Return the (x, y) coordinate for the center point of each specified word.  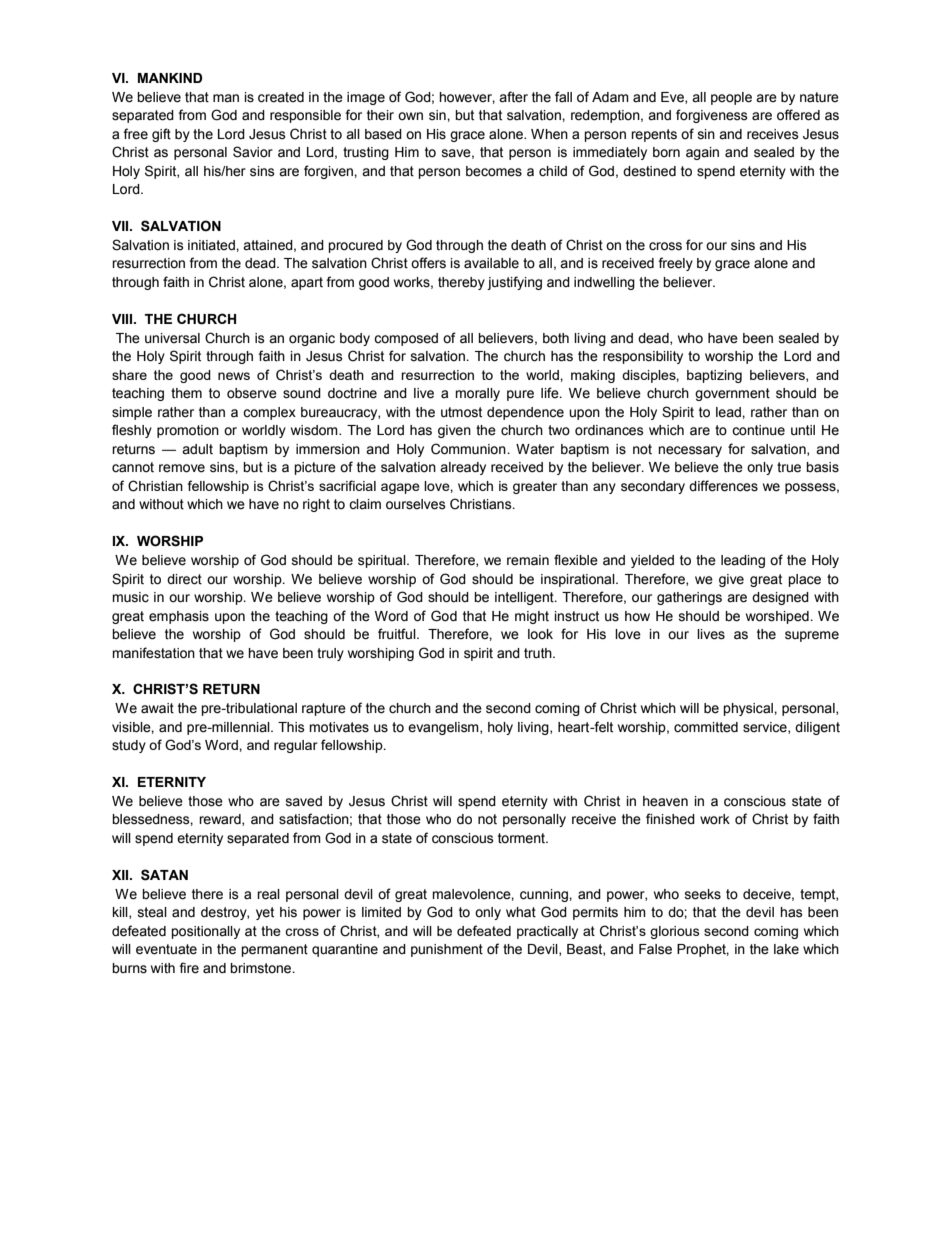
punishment (447, 950)
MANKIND (170, 78)
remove (182, 468)
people (731, 98)
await (157, 708)
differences (723, 486)
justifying (514, 283)
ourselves (416, 504)
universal (172, 338)
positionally (205, 932)
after (513, 97)
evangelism (444, 728)
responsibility (643, 357)
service (766, 728)
